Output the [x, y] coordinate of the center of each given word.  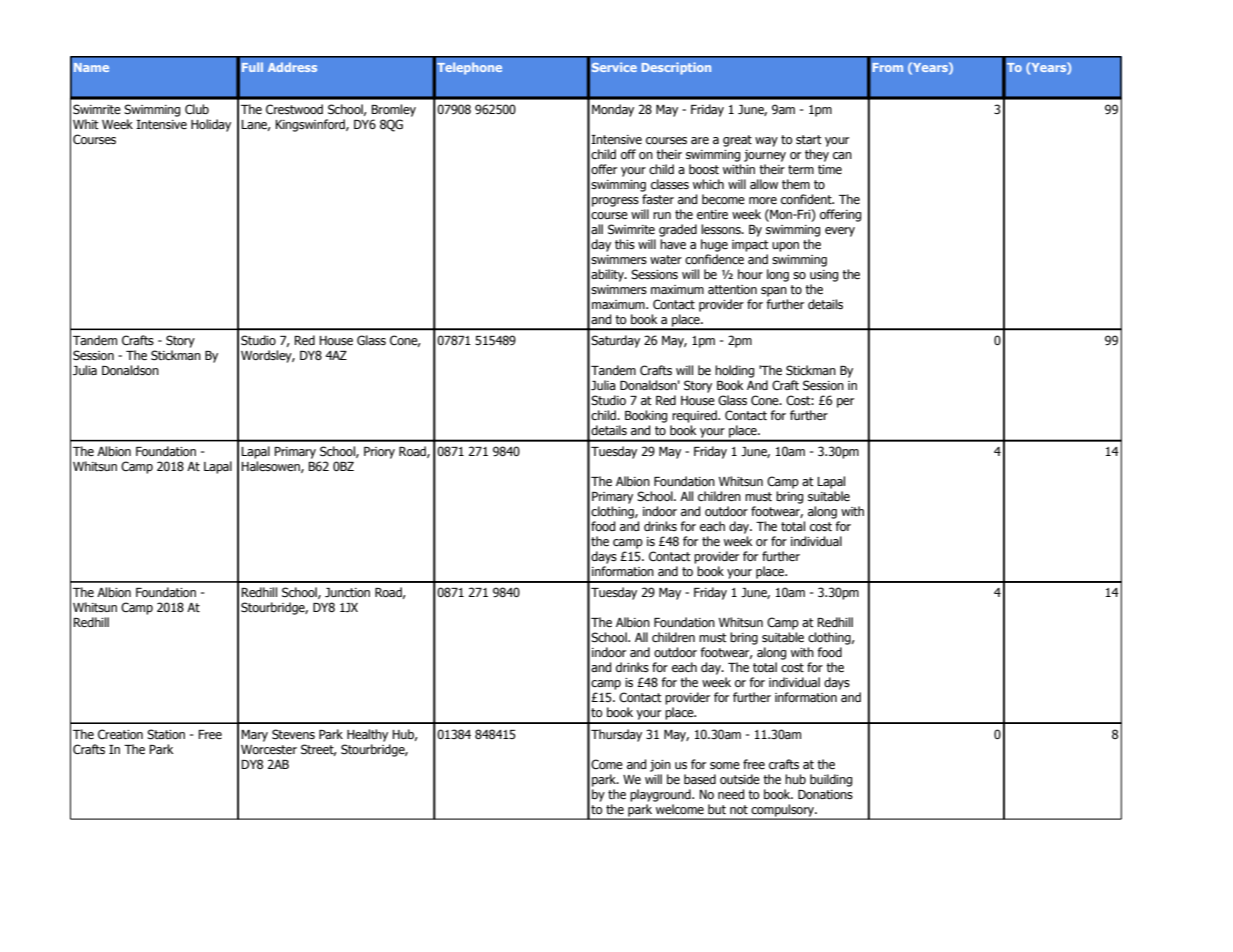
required [695, 416]
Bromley [393, 110]
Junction [347, 592]
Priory [379, 453]
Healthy [367, 735]
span [774, 292]
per [845, 403]
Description [676, 68]
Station [166, 734]
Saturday [615, 341]
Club [197, 109]
